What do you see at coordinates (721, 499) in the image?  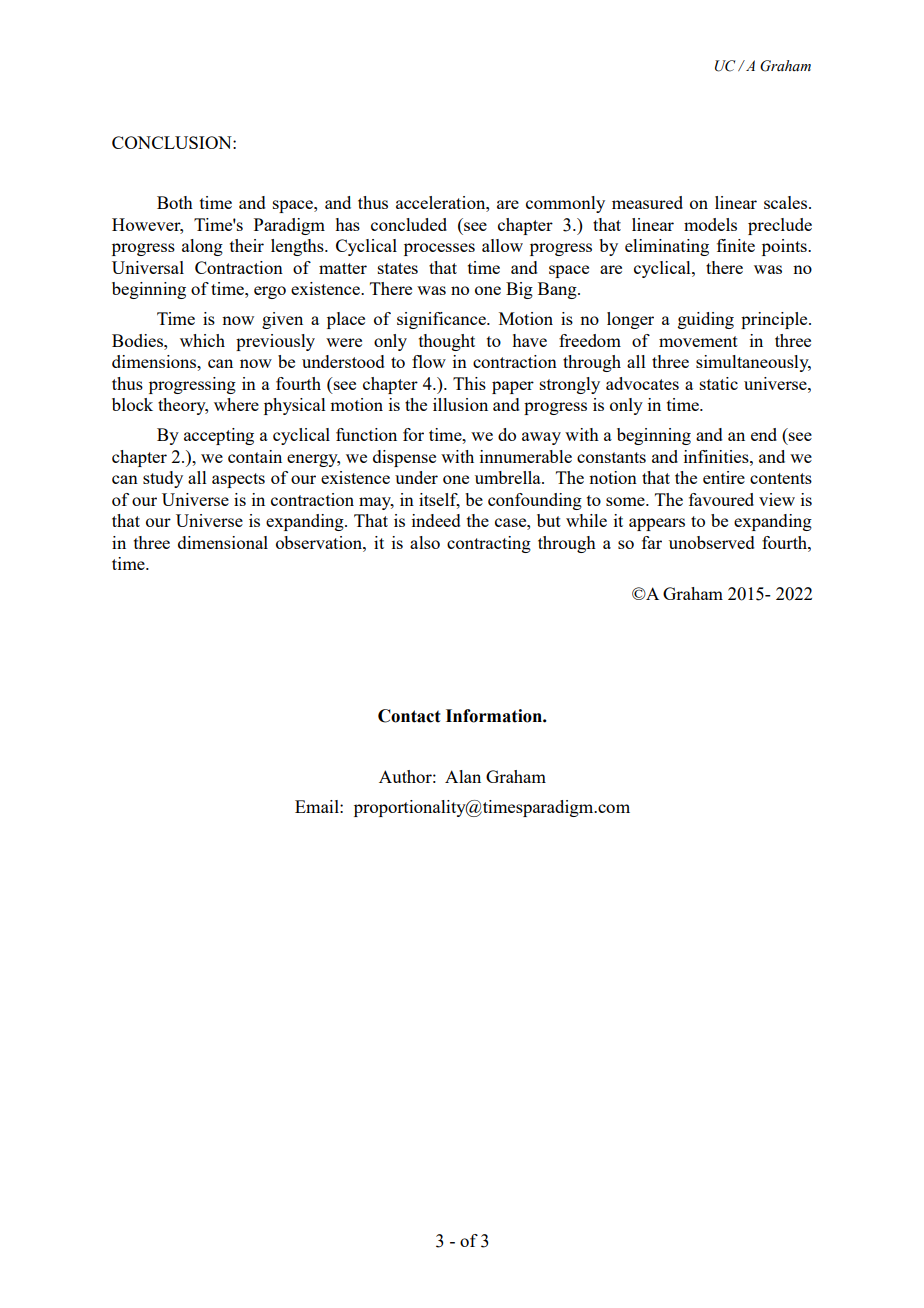 I see `favoured` at bounding box center [721, 499].
